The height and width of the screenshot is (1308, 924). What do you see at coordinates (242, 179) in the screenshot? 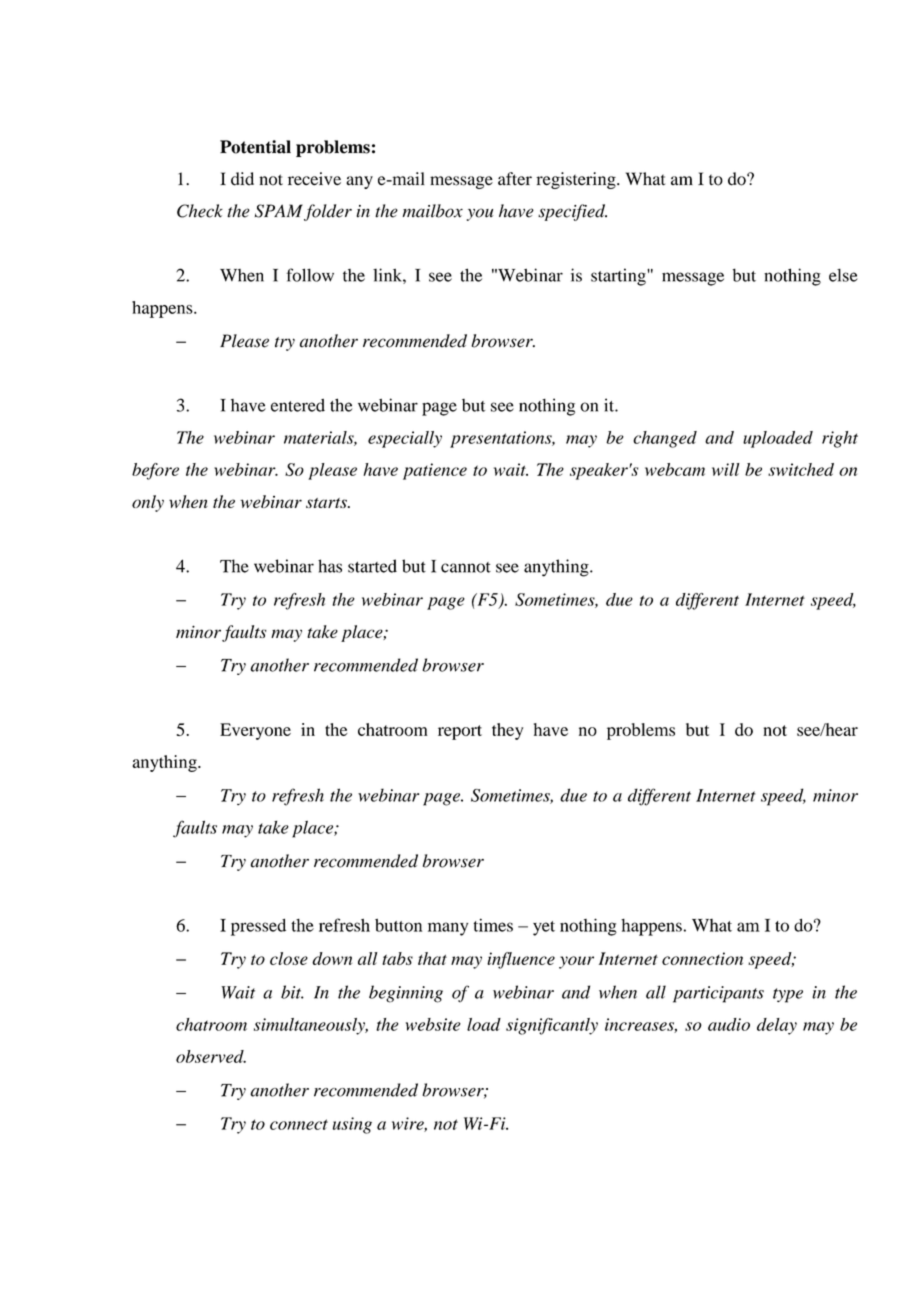
I see `did` at bounding box center [242, 179].
